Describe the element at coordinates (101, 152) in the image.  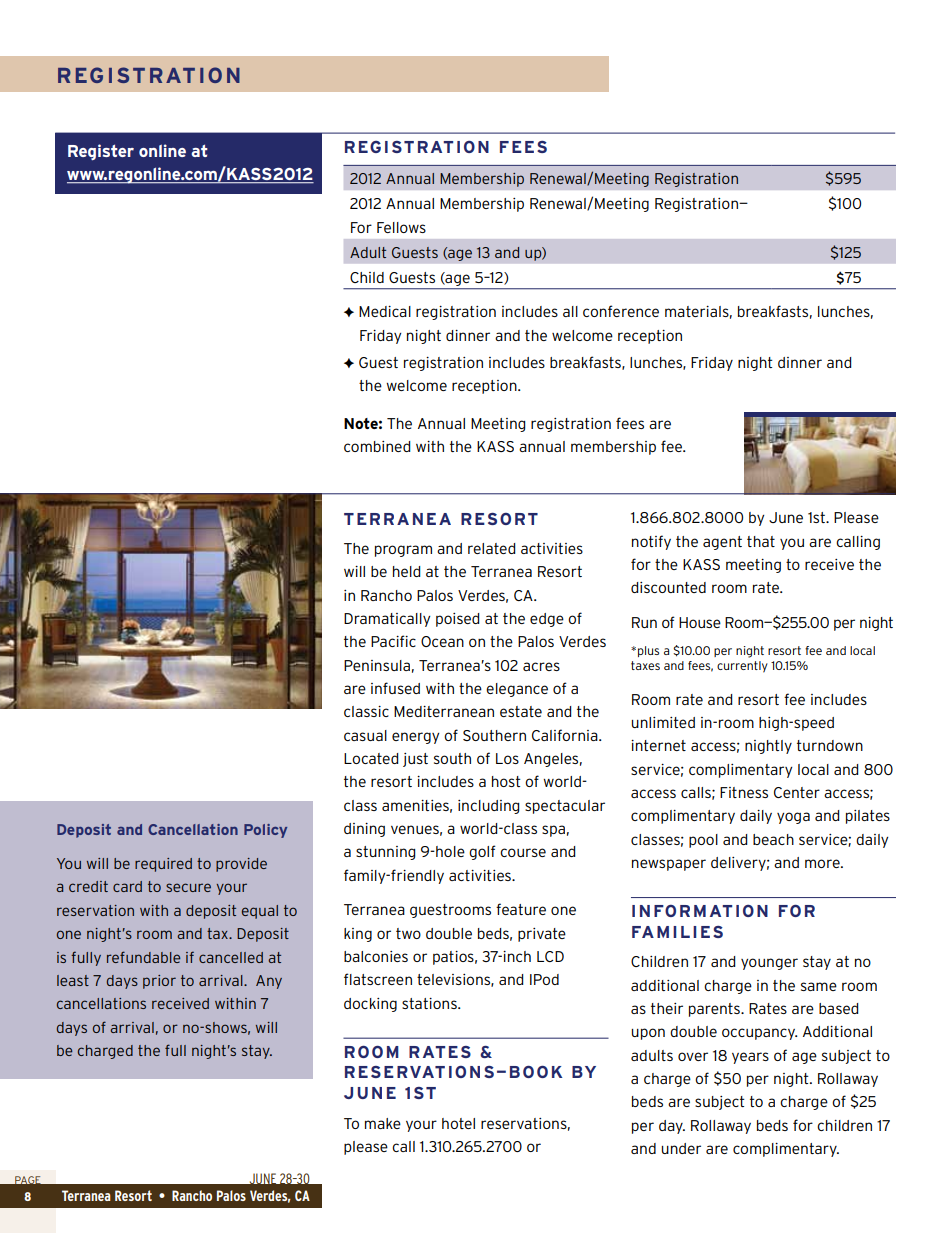
I see `Register` at that location.
